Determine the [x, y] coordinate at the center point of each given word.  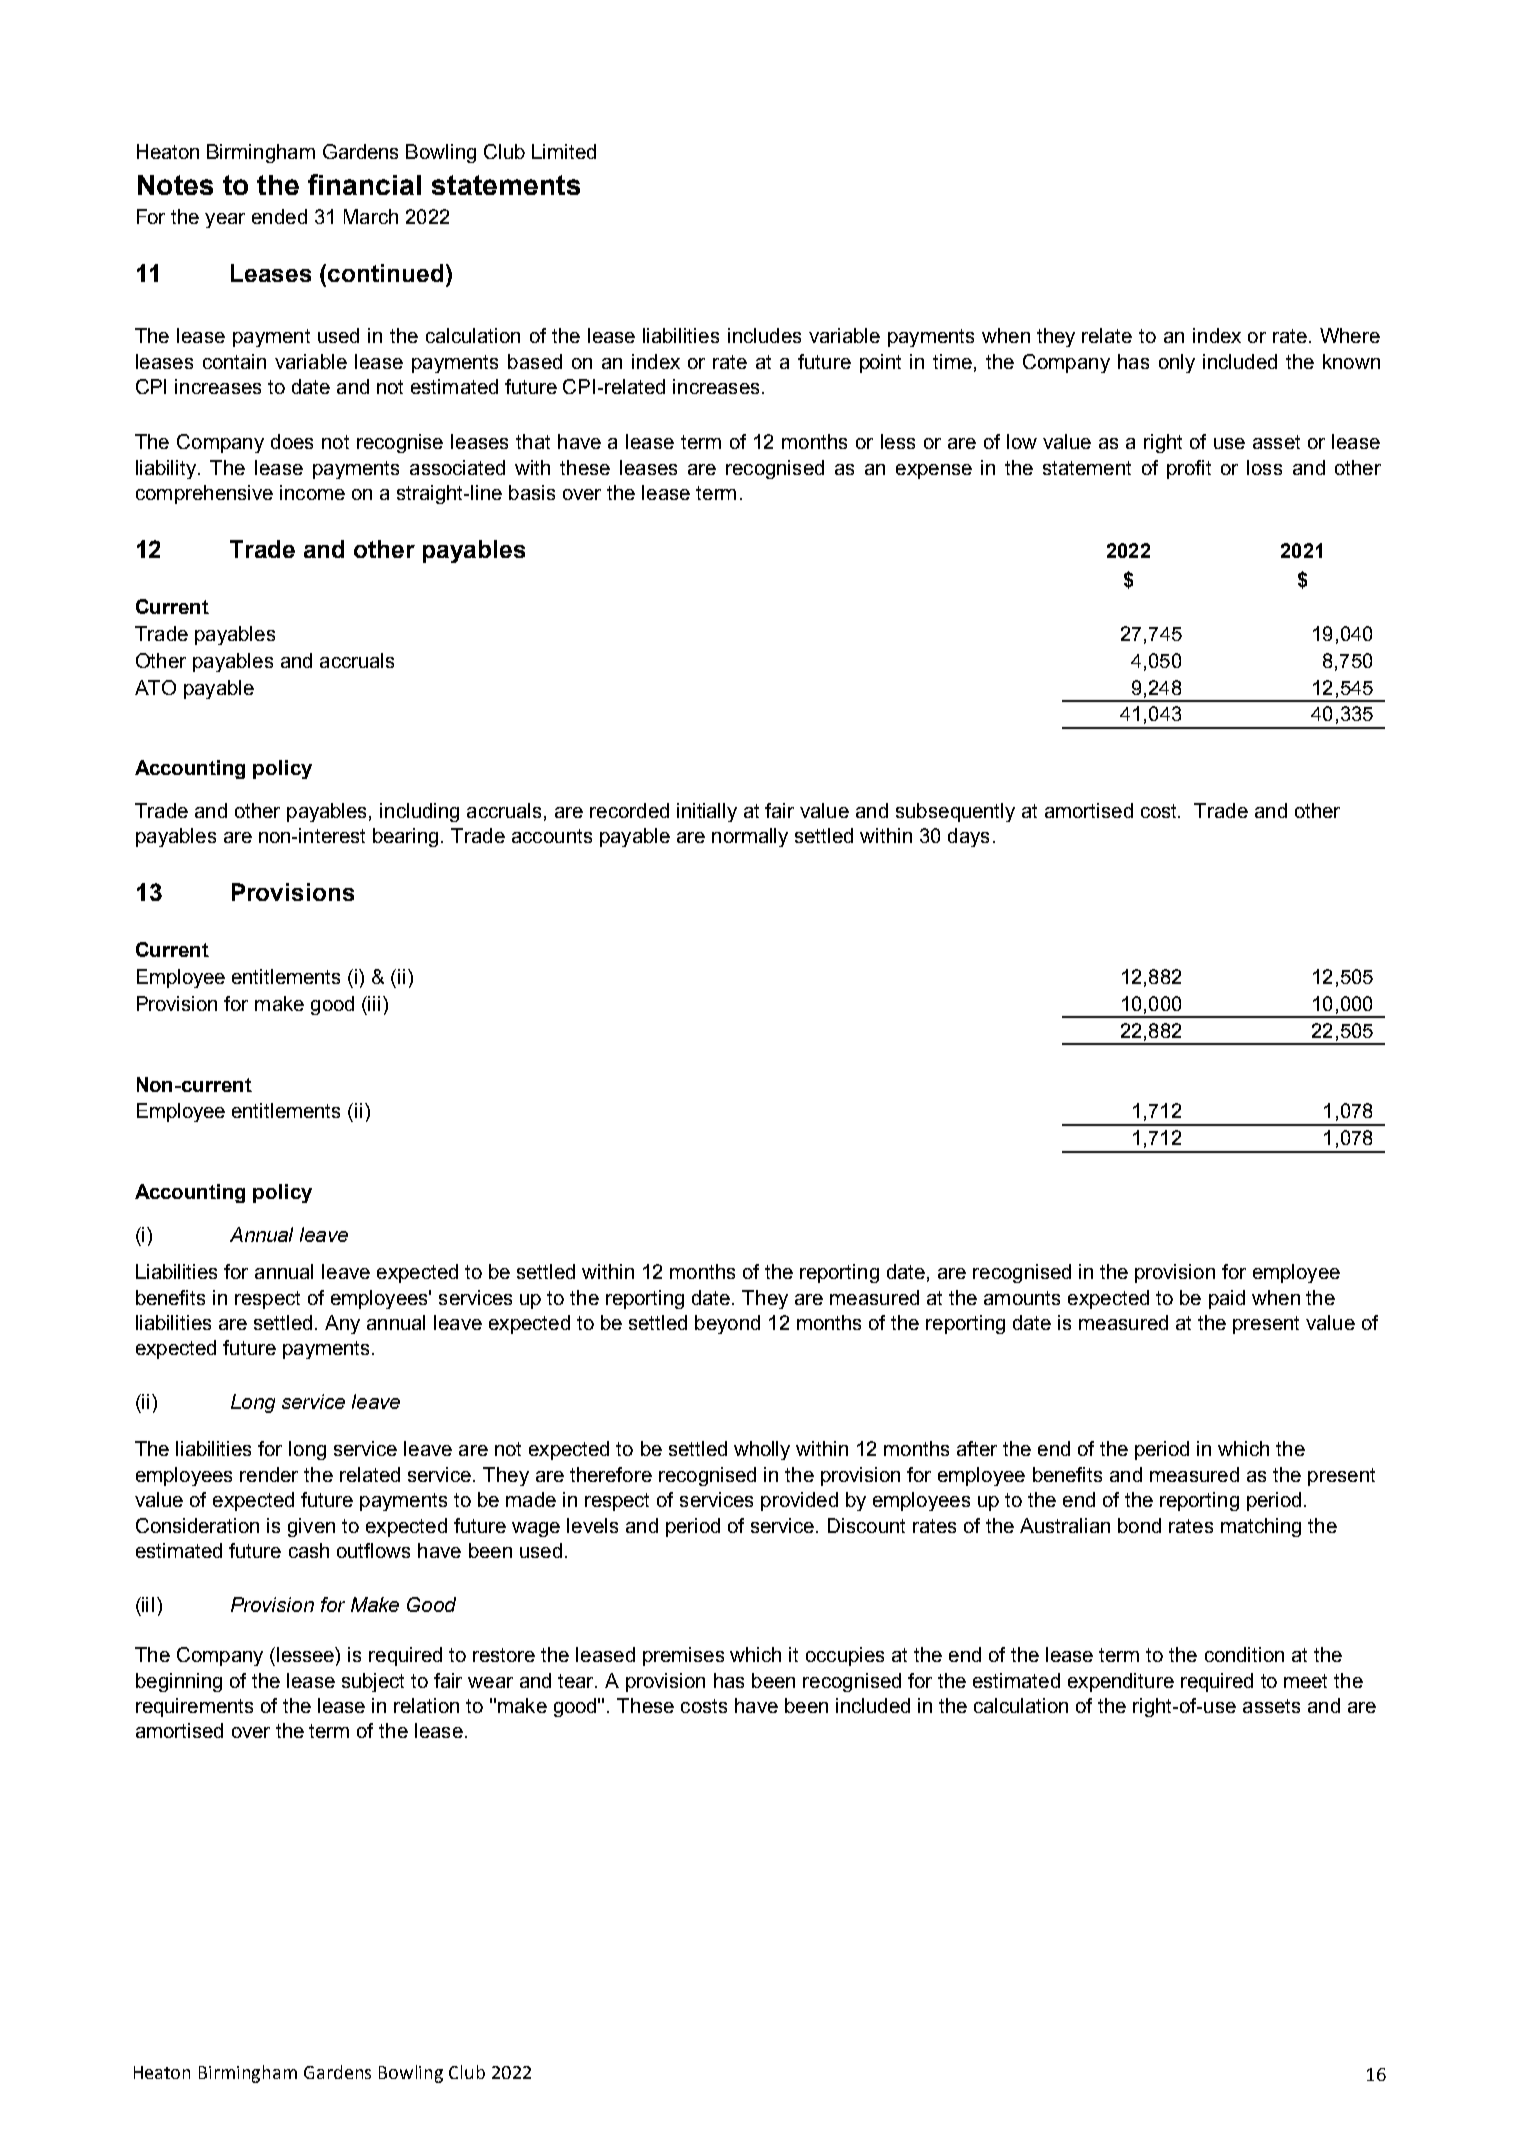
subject [373, 1682]
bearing [405, 837]
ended [279, 216]
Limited [564, 151]
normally [750, 837]
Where [1350, 335]
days [968, 837]
